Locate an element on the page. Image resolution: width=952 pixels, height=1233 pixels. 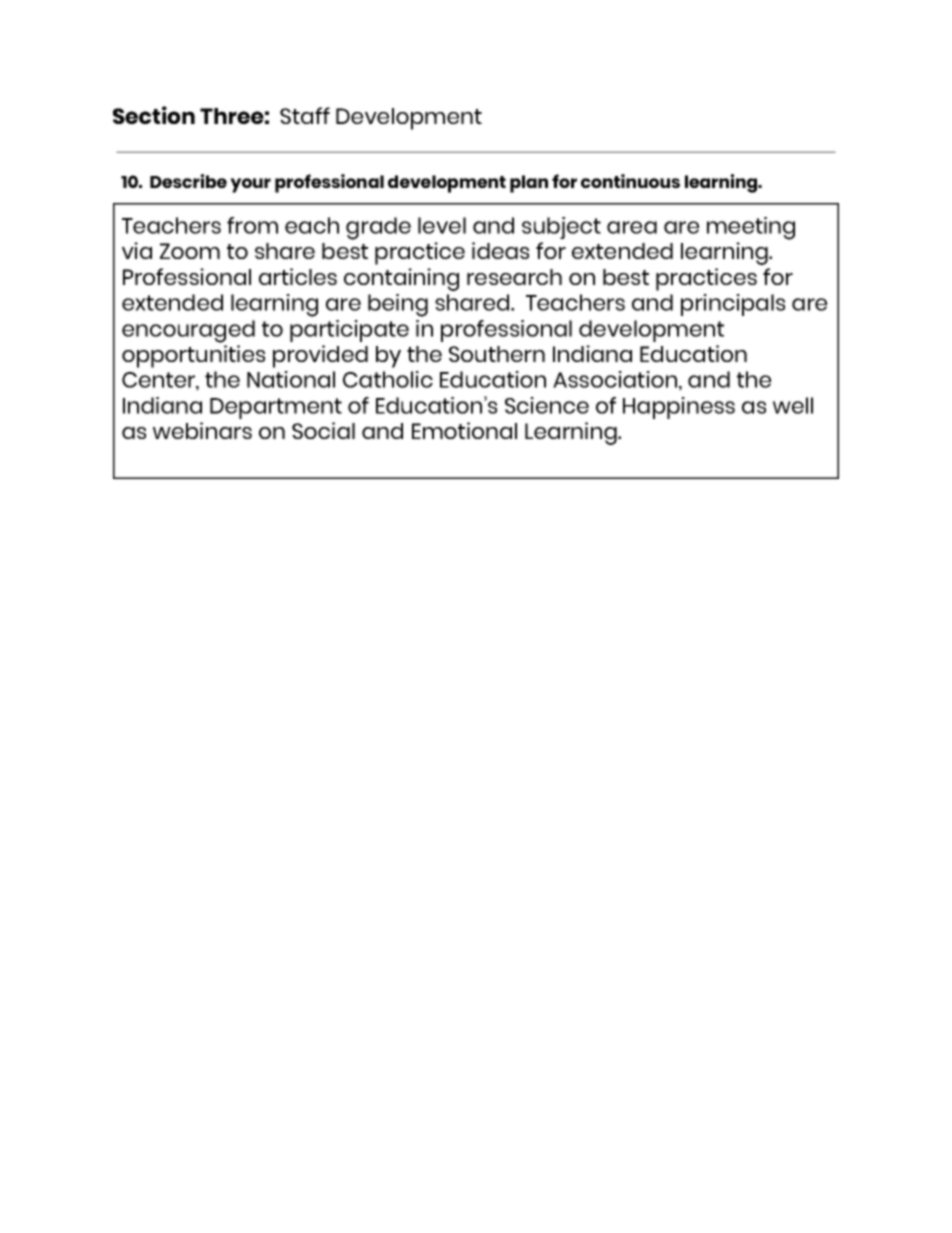
continuous is located at coordinates (630, 181).
